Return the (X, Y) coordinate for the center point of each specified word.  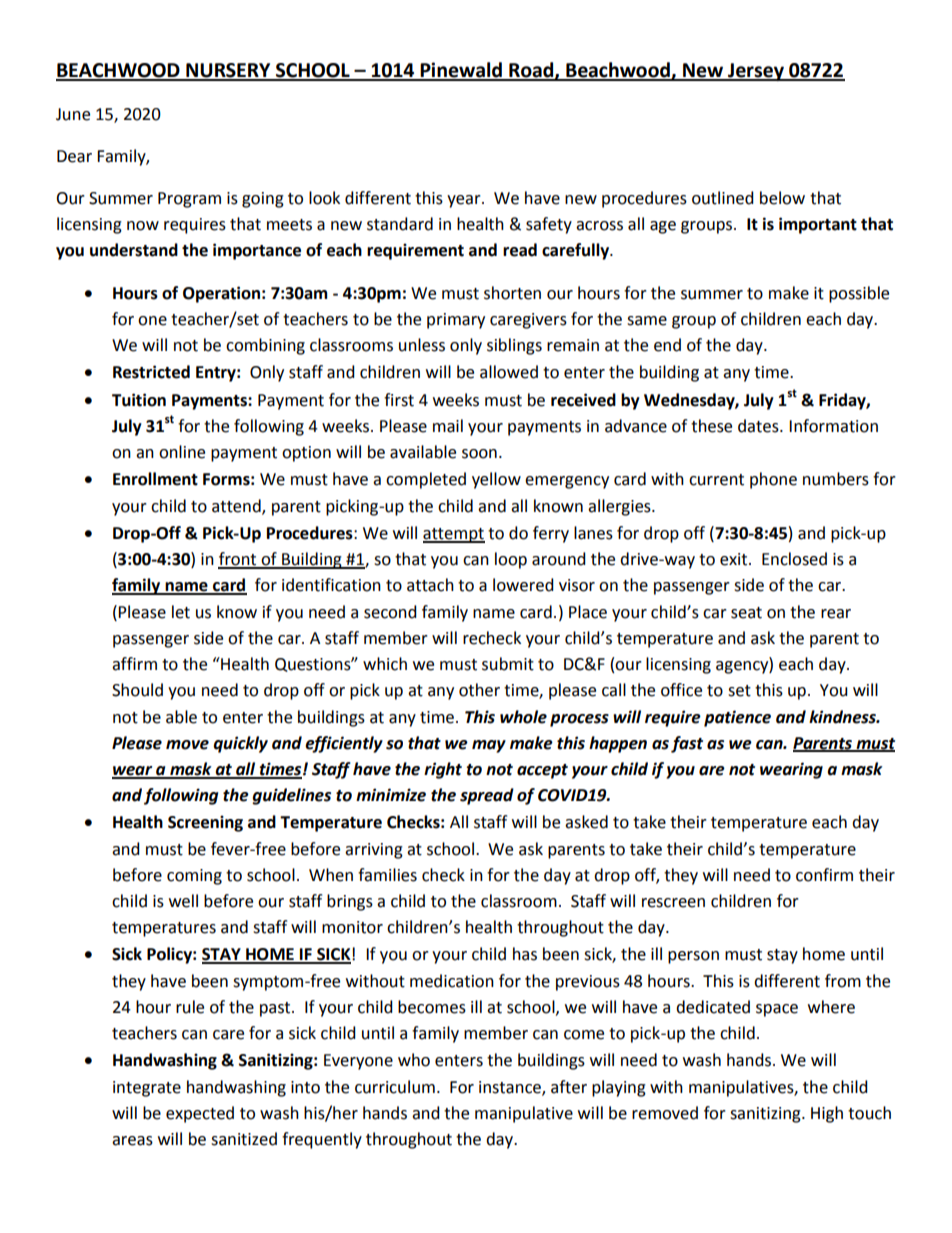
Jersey (756, 72)
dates (759, 426)
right (443, 770)
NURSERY (228, 71)
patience (737, 718)
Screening (205, 823)
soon (479, 454)
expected (200, 1114)
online (182, 452)
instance (511, 1088)
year (465, 201)
